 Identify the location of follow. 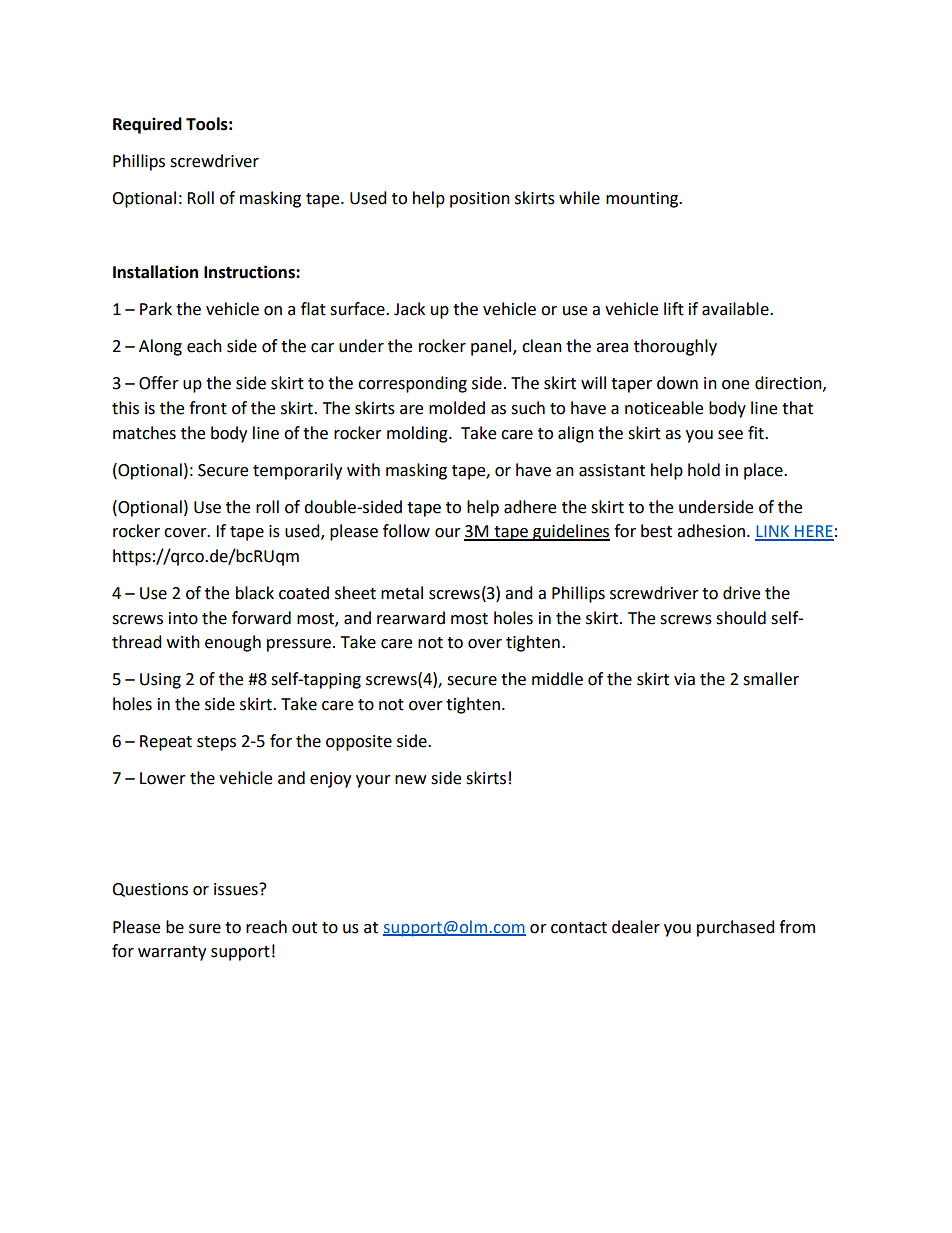
(406, 531).
